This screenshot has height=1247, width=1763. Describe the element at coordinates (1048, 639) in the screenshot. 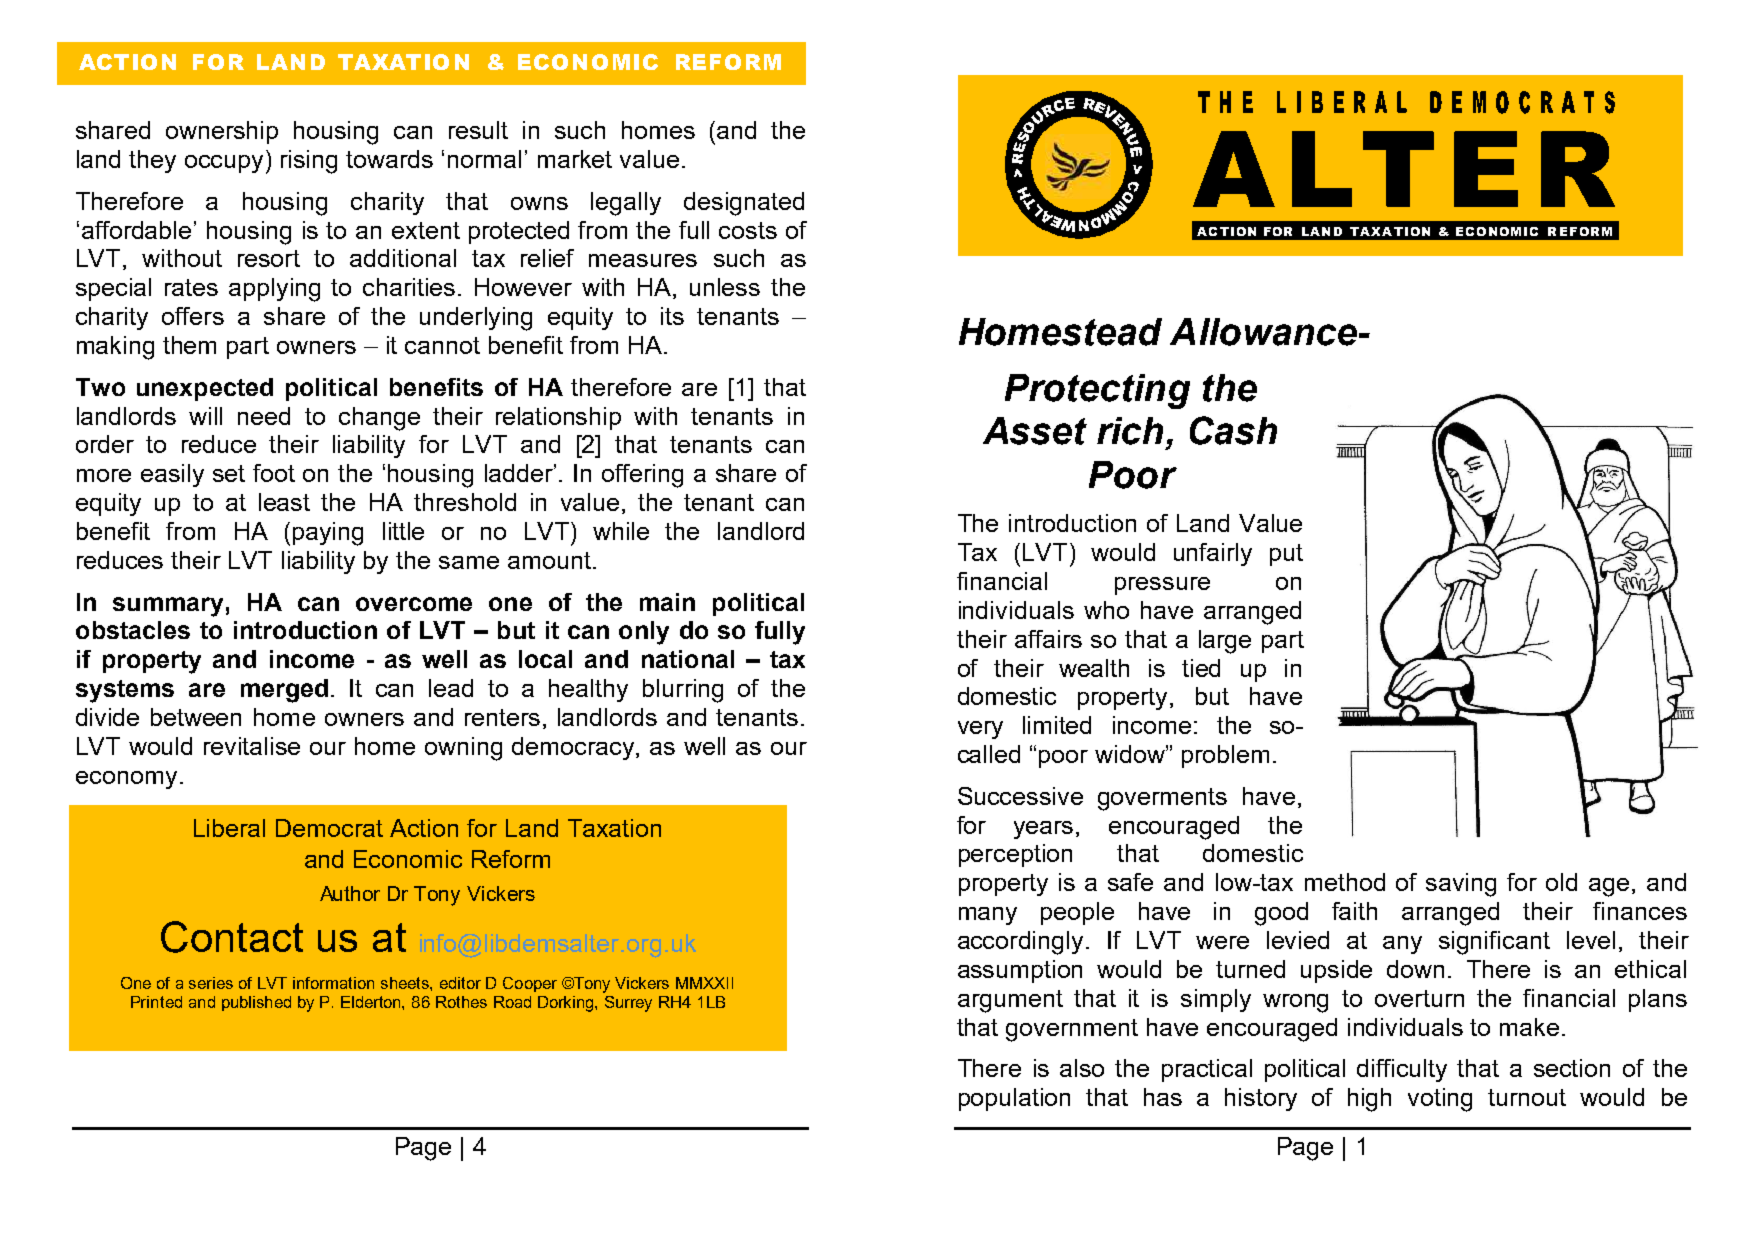

I see `affairs` at that location.
